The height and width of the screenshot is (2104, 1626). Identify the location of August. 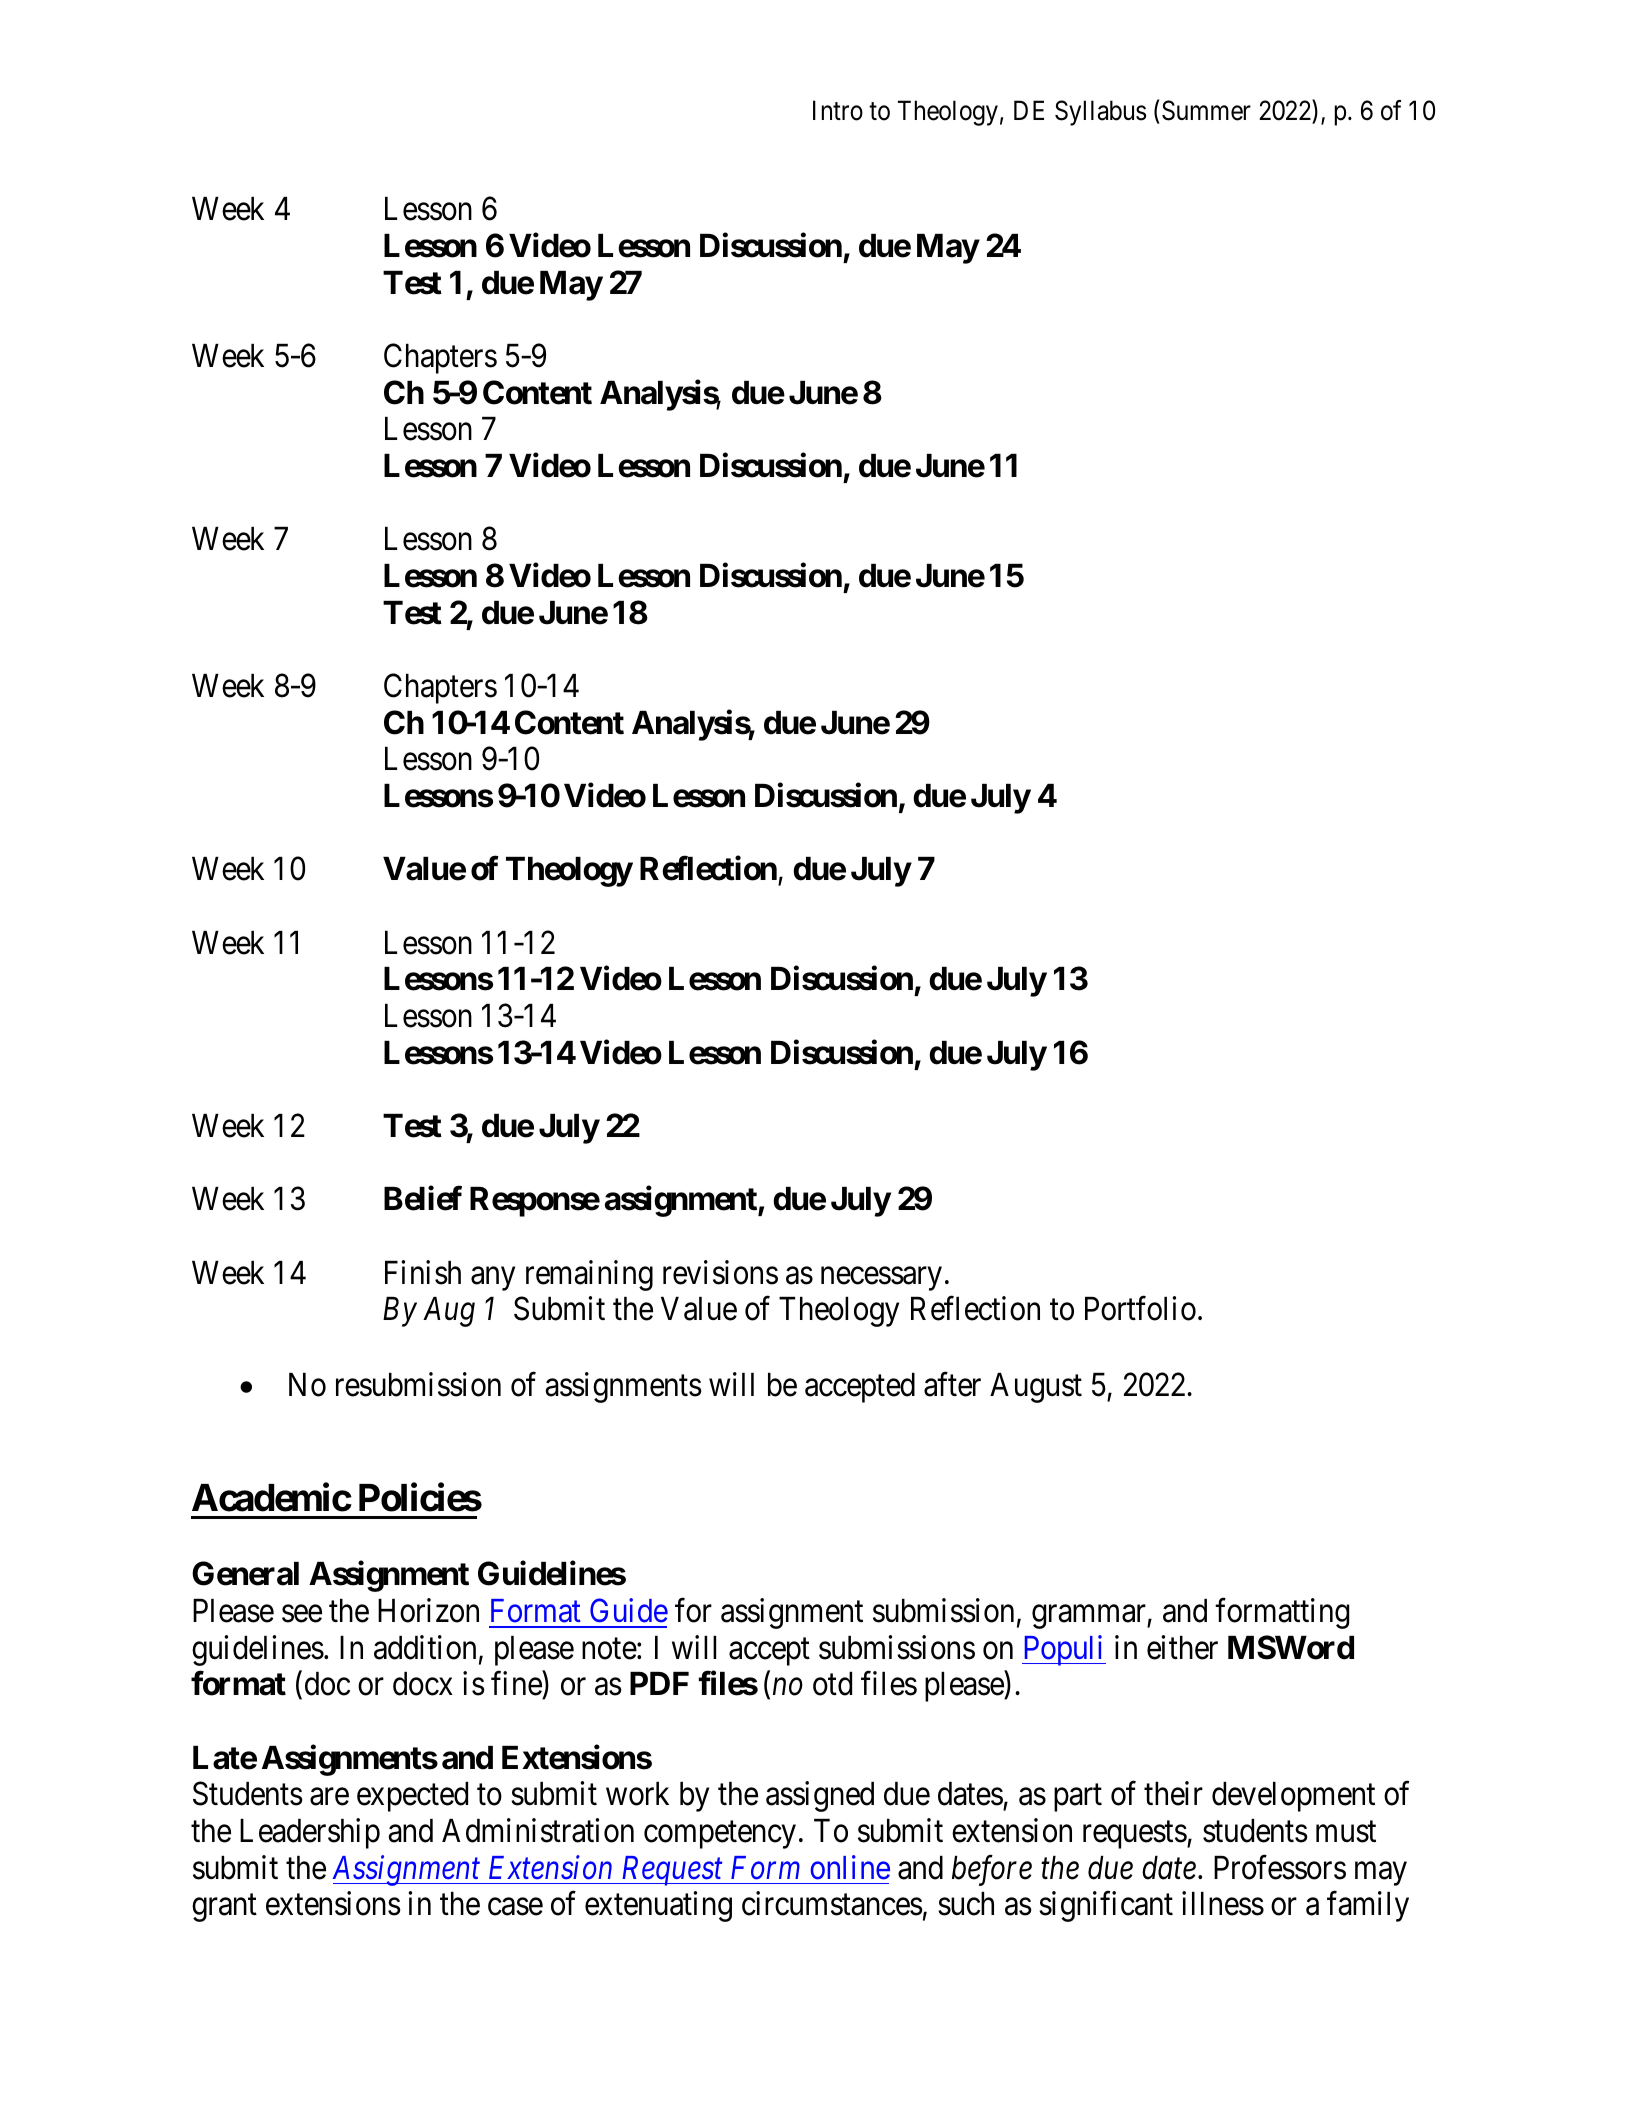
(1036, 1388).
